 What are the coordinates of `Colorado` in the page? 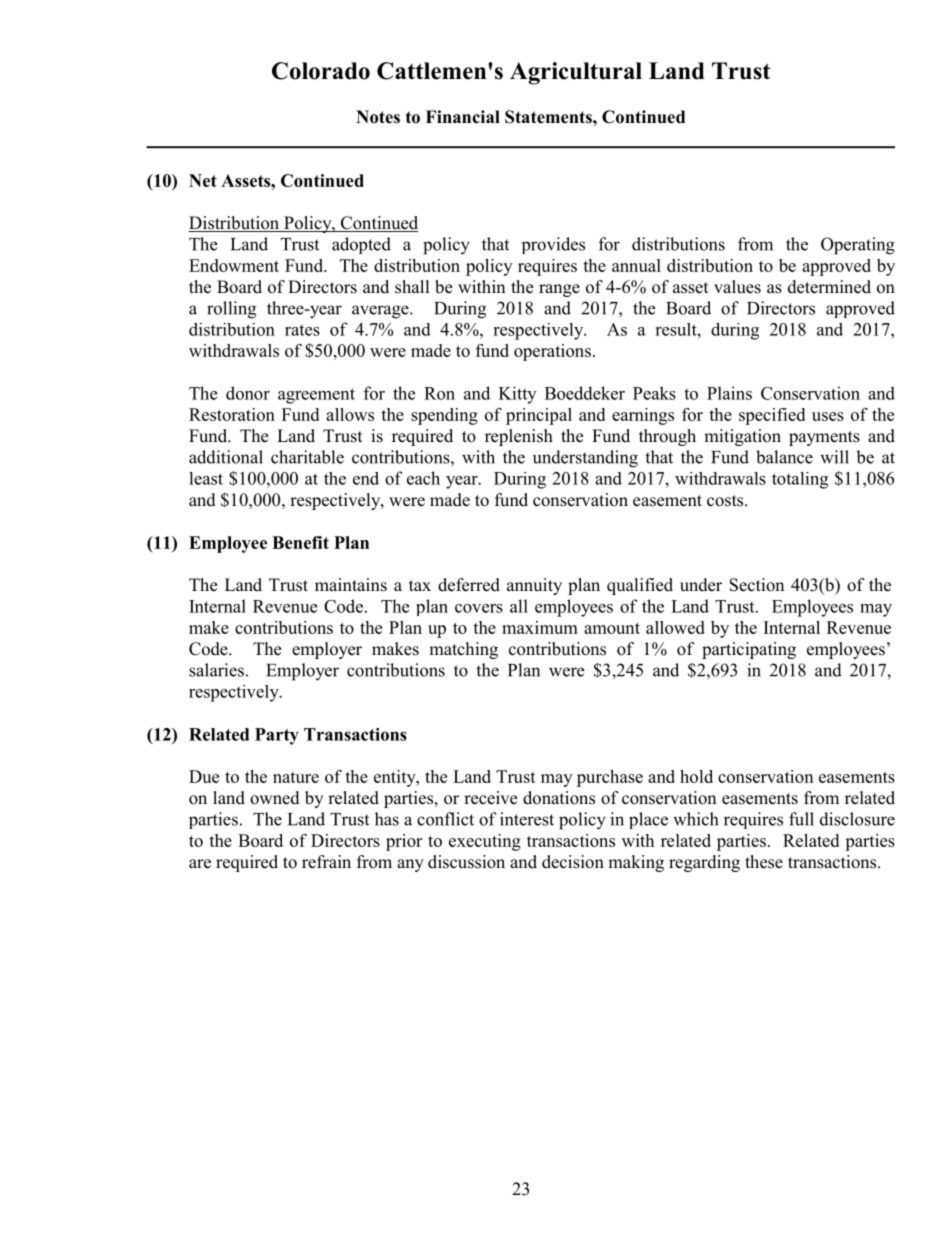 It's located at (321, 71).
